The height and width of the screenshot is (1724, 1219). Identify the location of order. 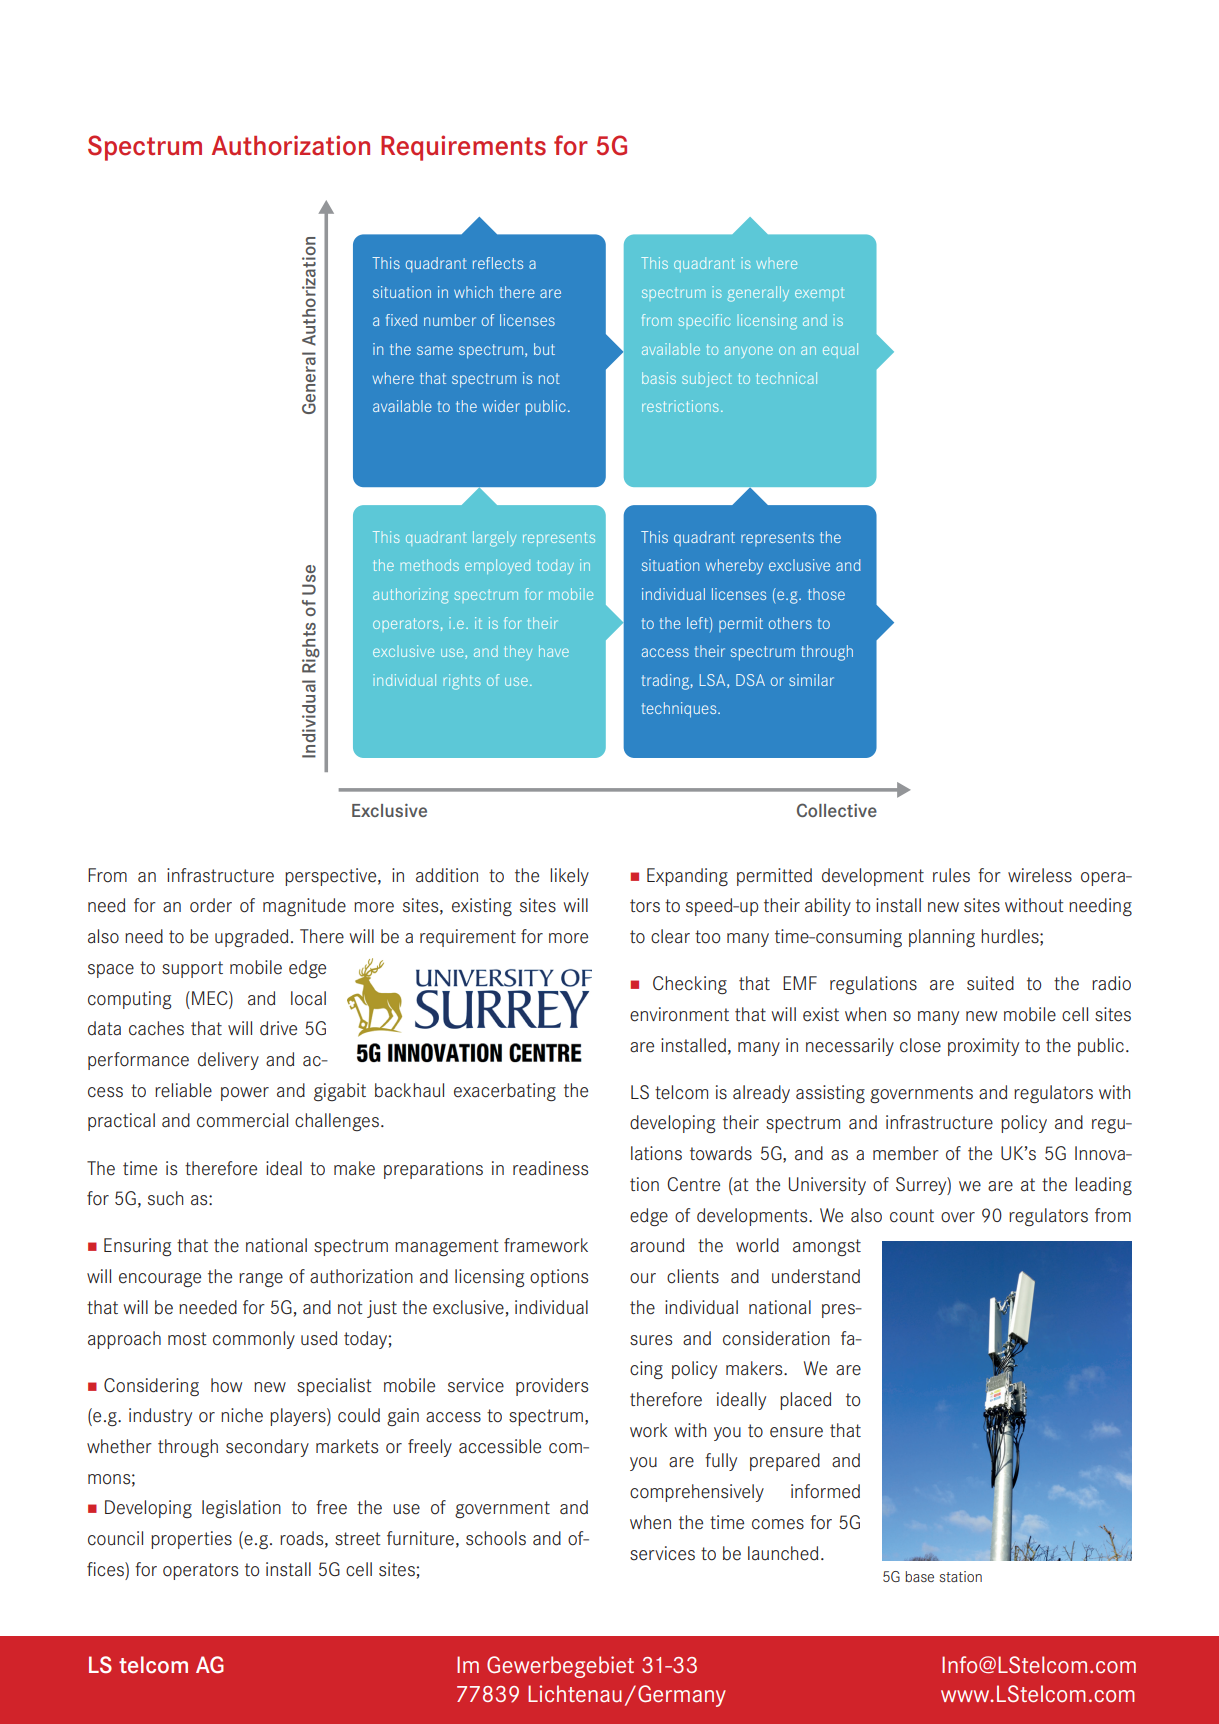
(211, 905).
